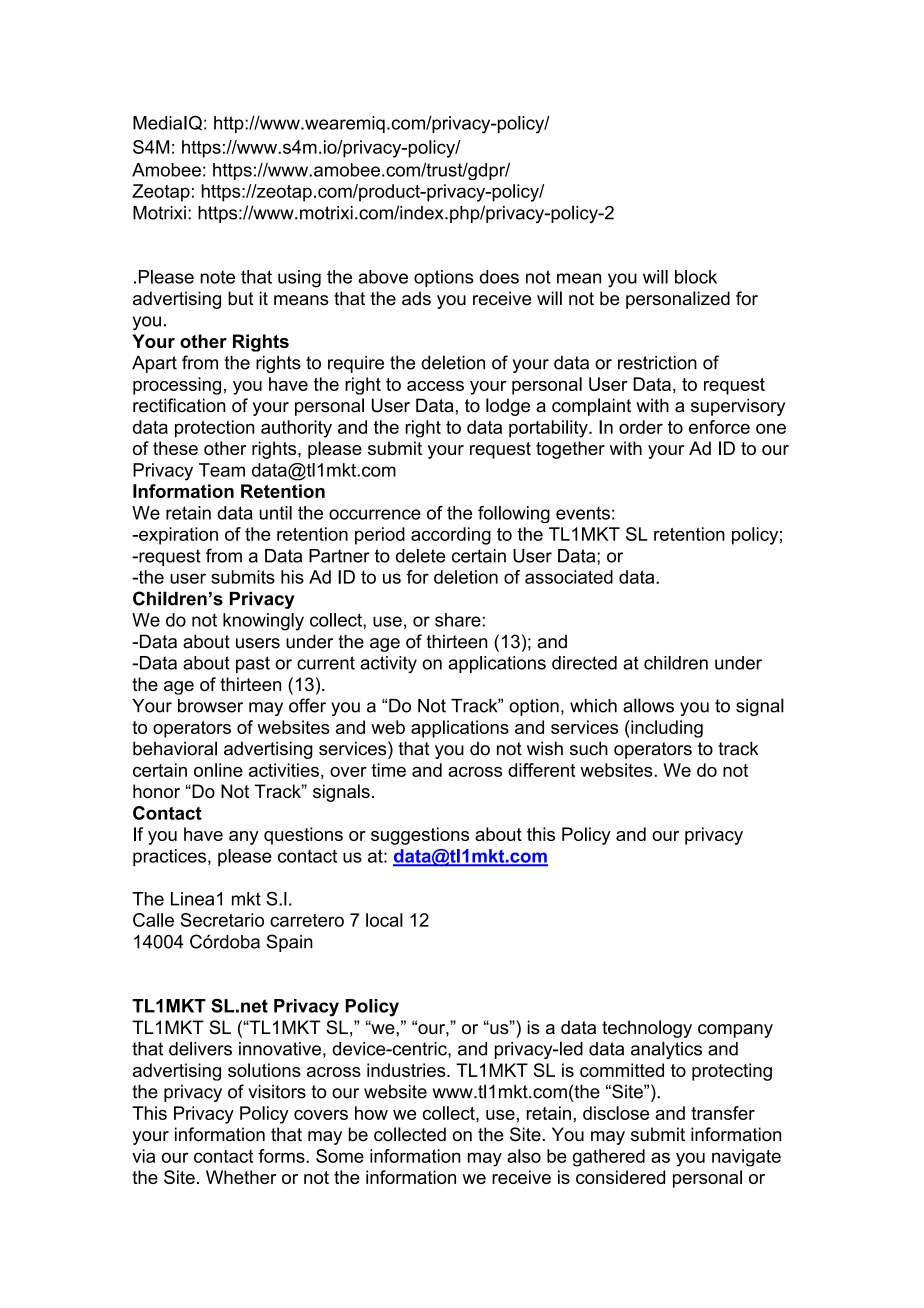 This screenshot has height=1308, width=924. I want to click on browser, so click(210, 706).
